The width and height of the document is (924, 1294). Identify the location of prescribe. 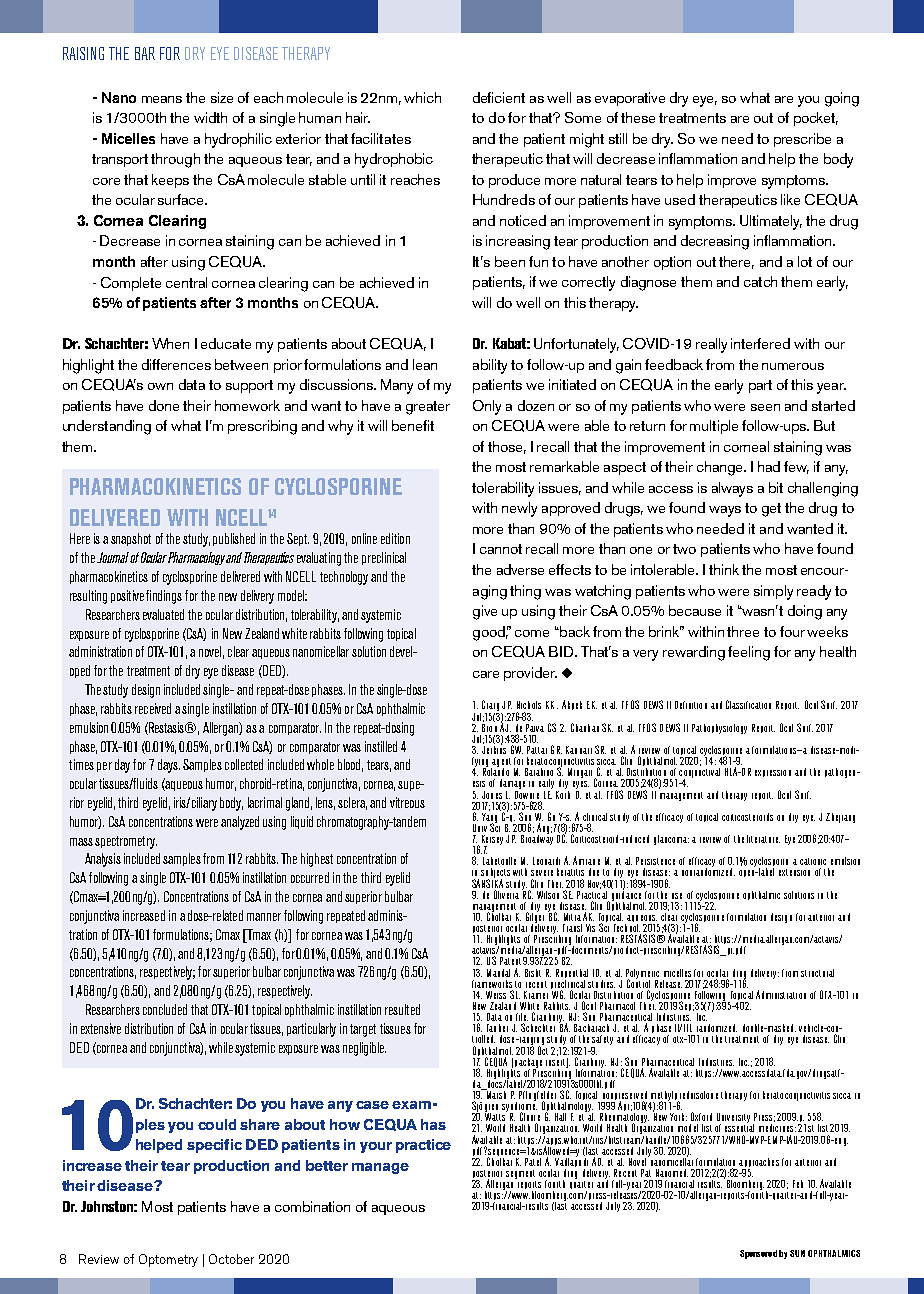
(802, 140).
